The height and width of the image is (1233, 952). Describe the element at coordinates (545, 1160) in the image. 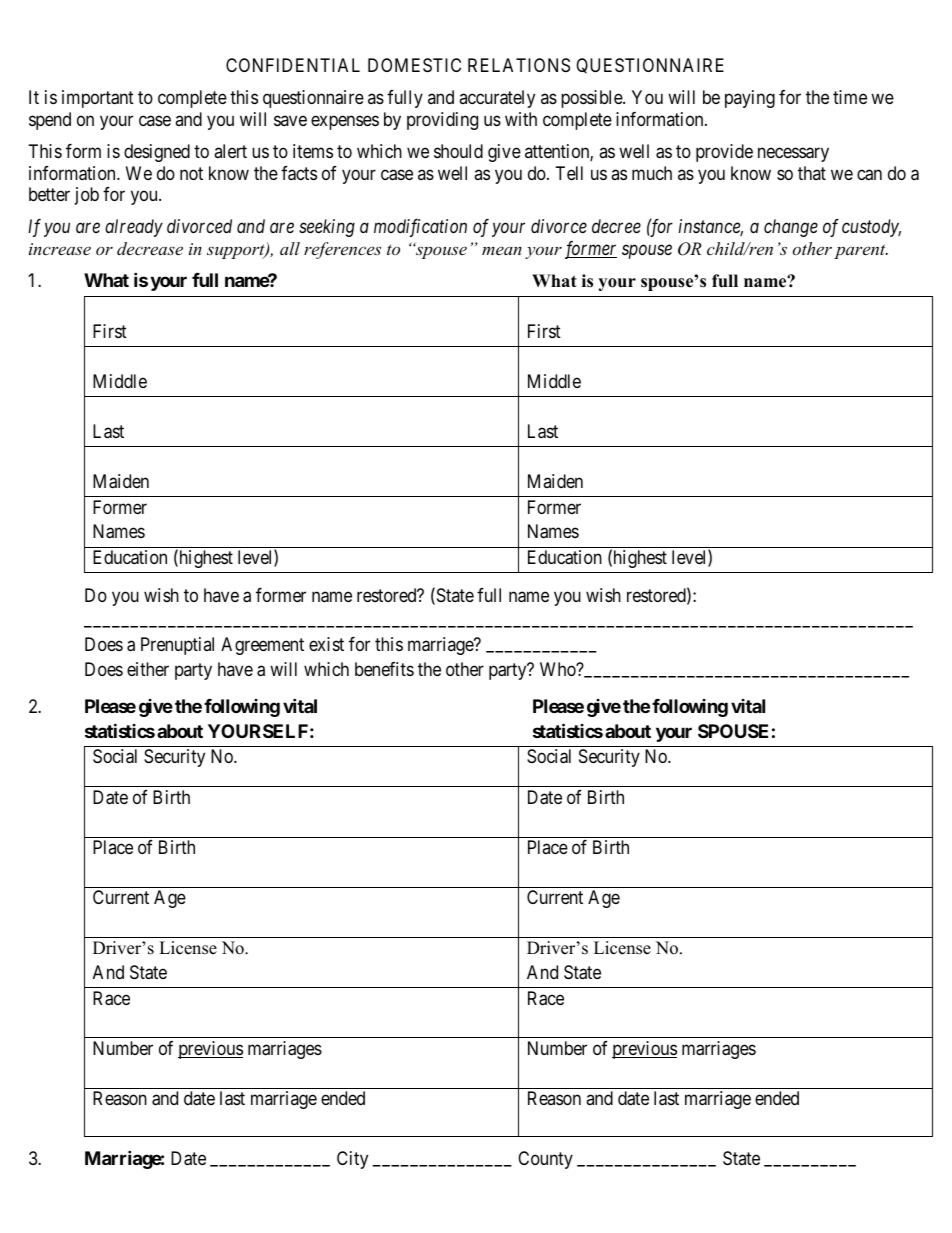

I see `County` at that location.
